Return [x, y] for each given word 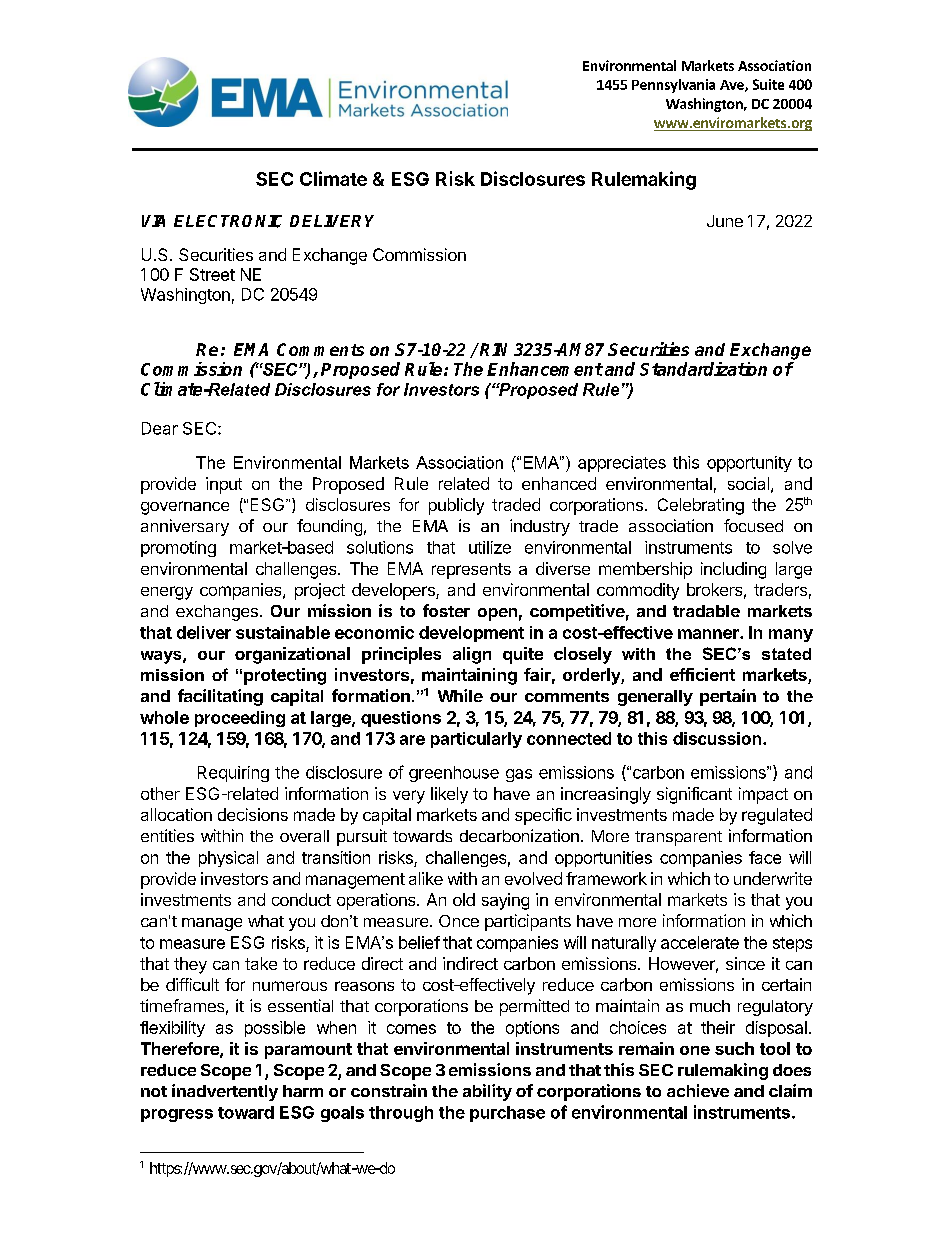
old [464, 899]
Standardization [703, 369]
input [224, 485]
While [460, 695]
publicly [456, 506]
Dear [160, 428]
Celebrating [701, 506]
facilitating [220, 697]
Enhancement [545, 369]
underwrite [773, 878]
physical [228, 859]
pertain [728, 697]
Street [212, 274]
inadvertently [225, 1092]
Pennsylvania [673, 86]
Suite [768, 84]
